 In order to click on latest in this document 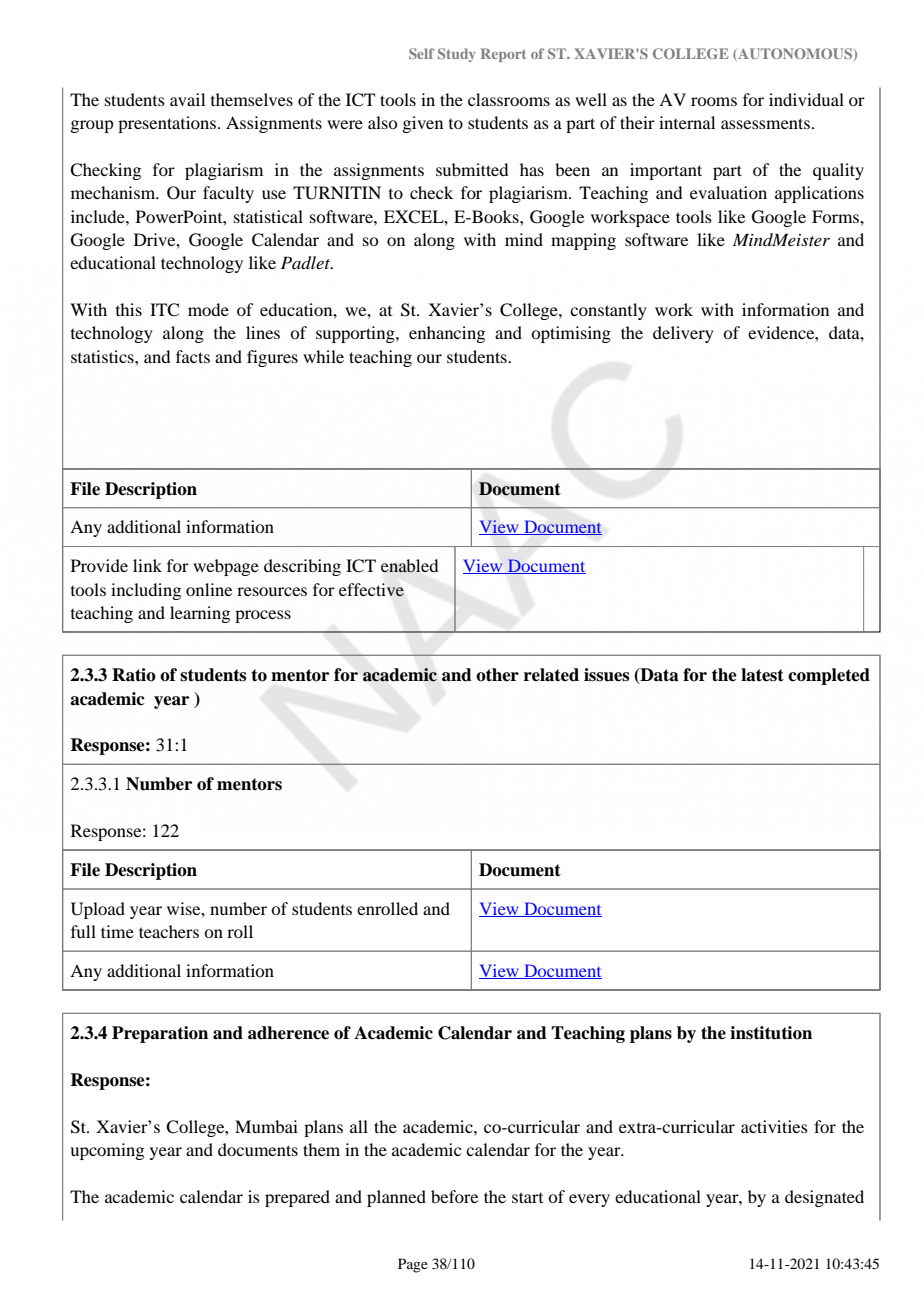, I will do `click(762, 675)`.
